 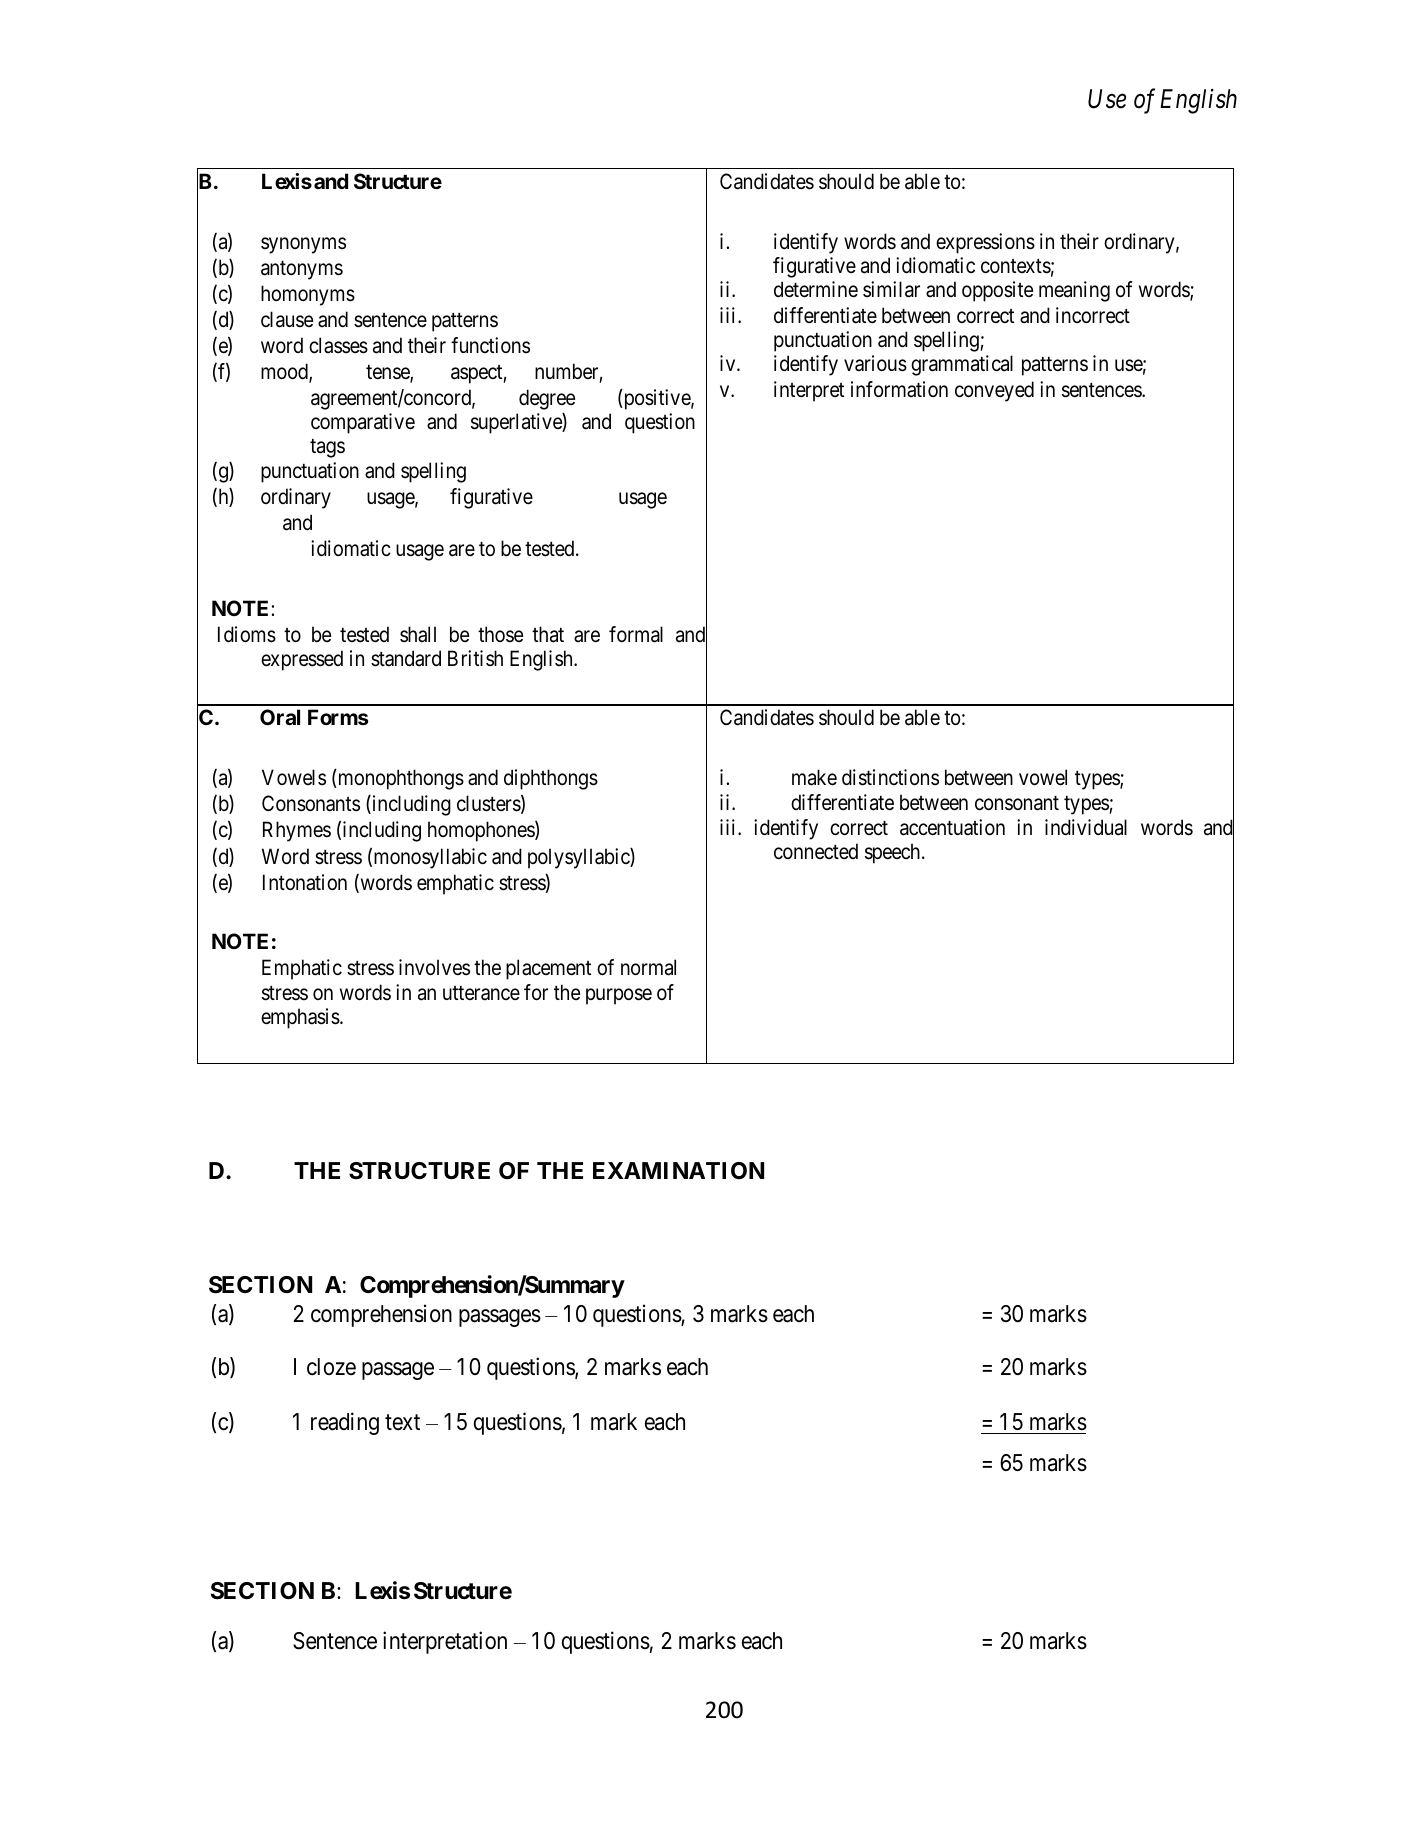 I want to click on polysyllabic, so click(x=579, y=858).
